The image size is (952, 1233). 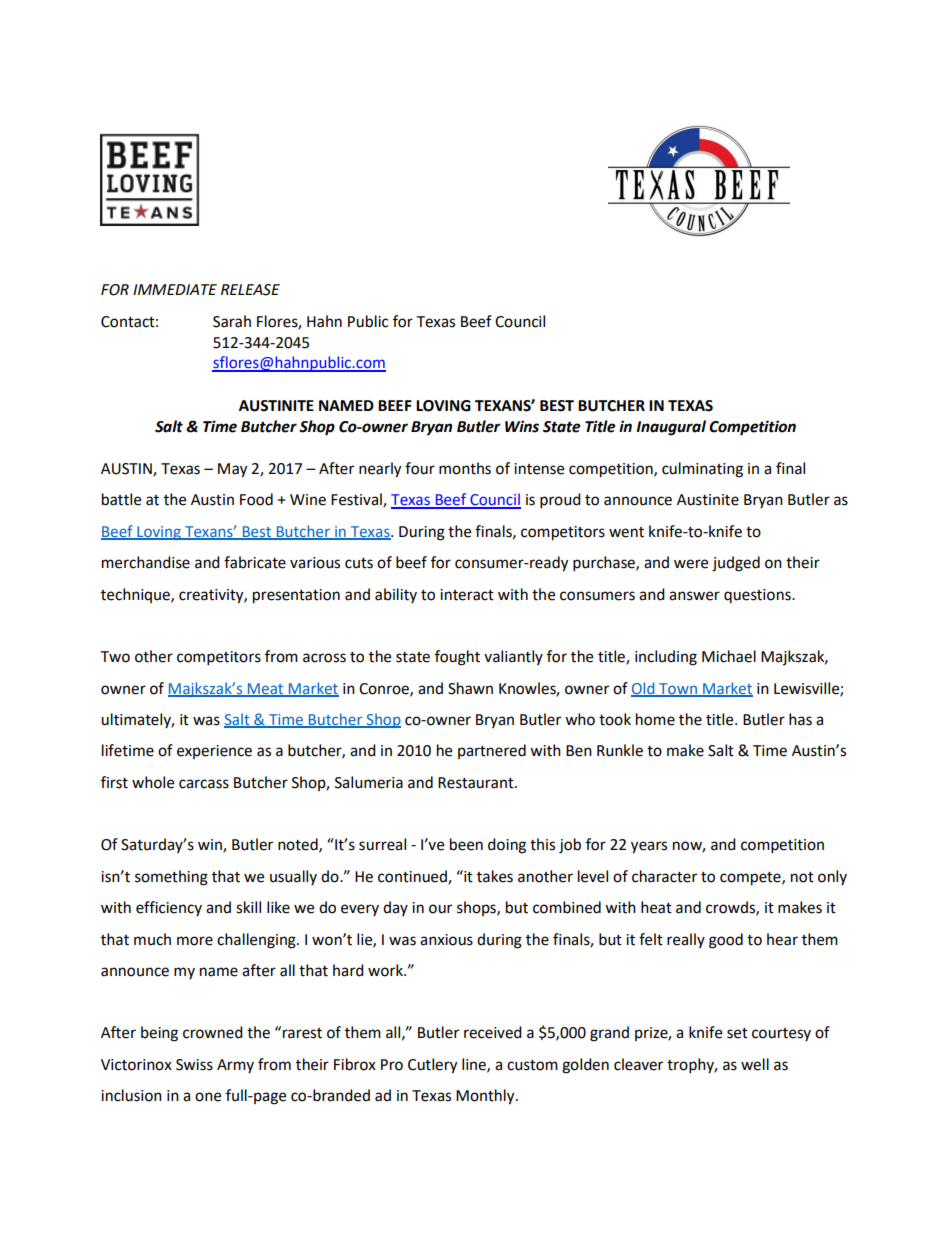 What do you see at coordinates (256, 499) in the screenshot?
I see `Food` at bounding box center [256, 499].
